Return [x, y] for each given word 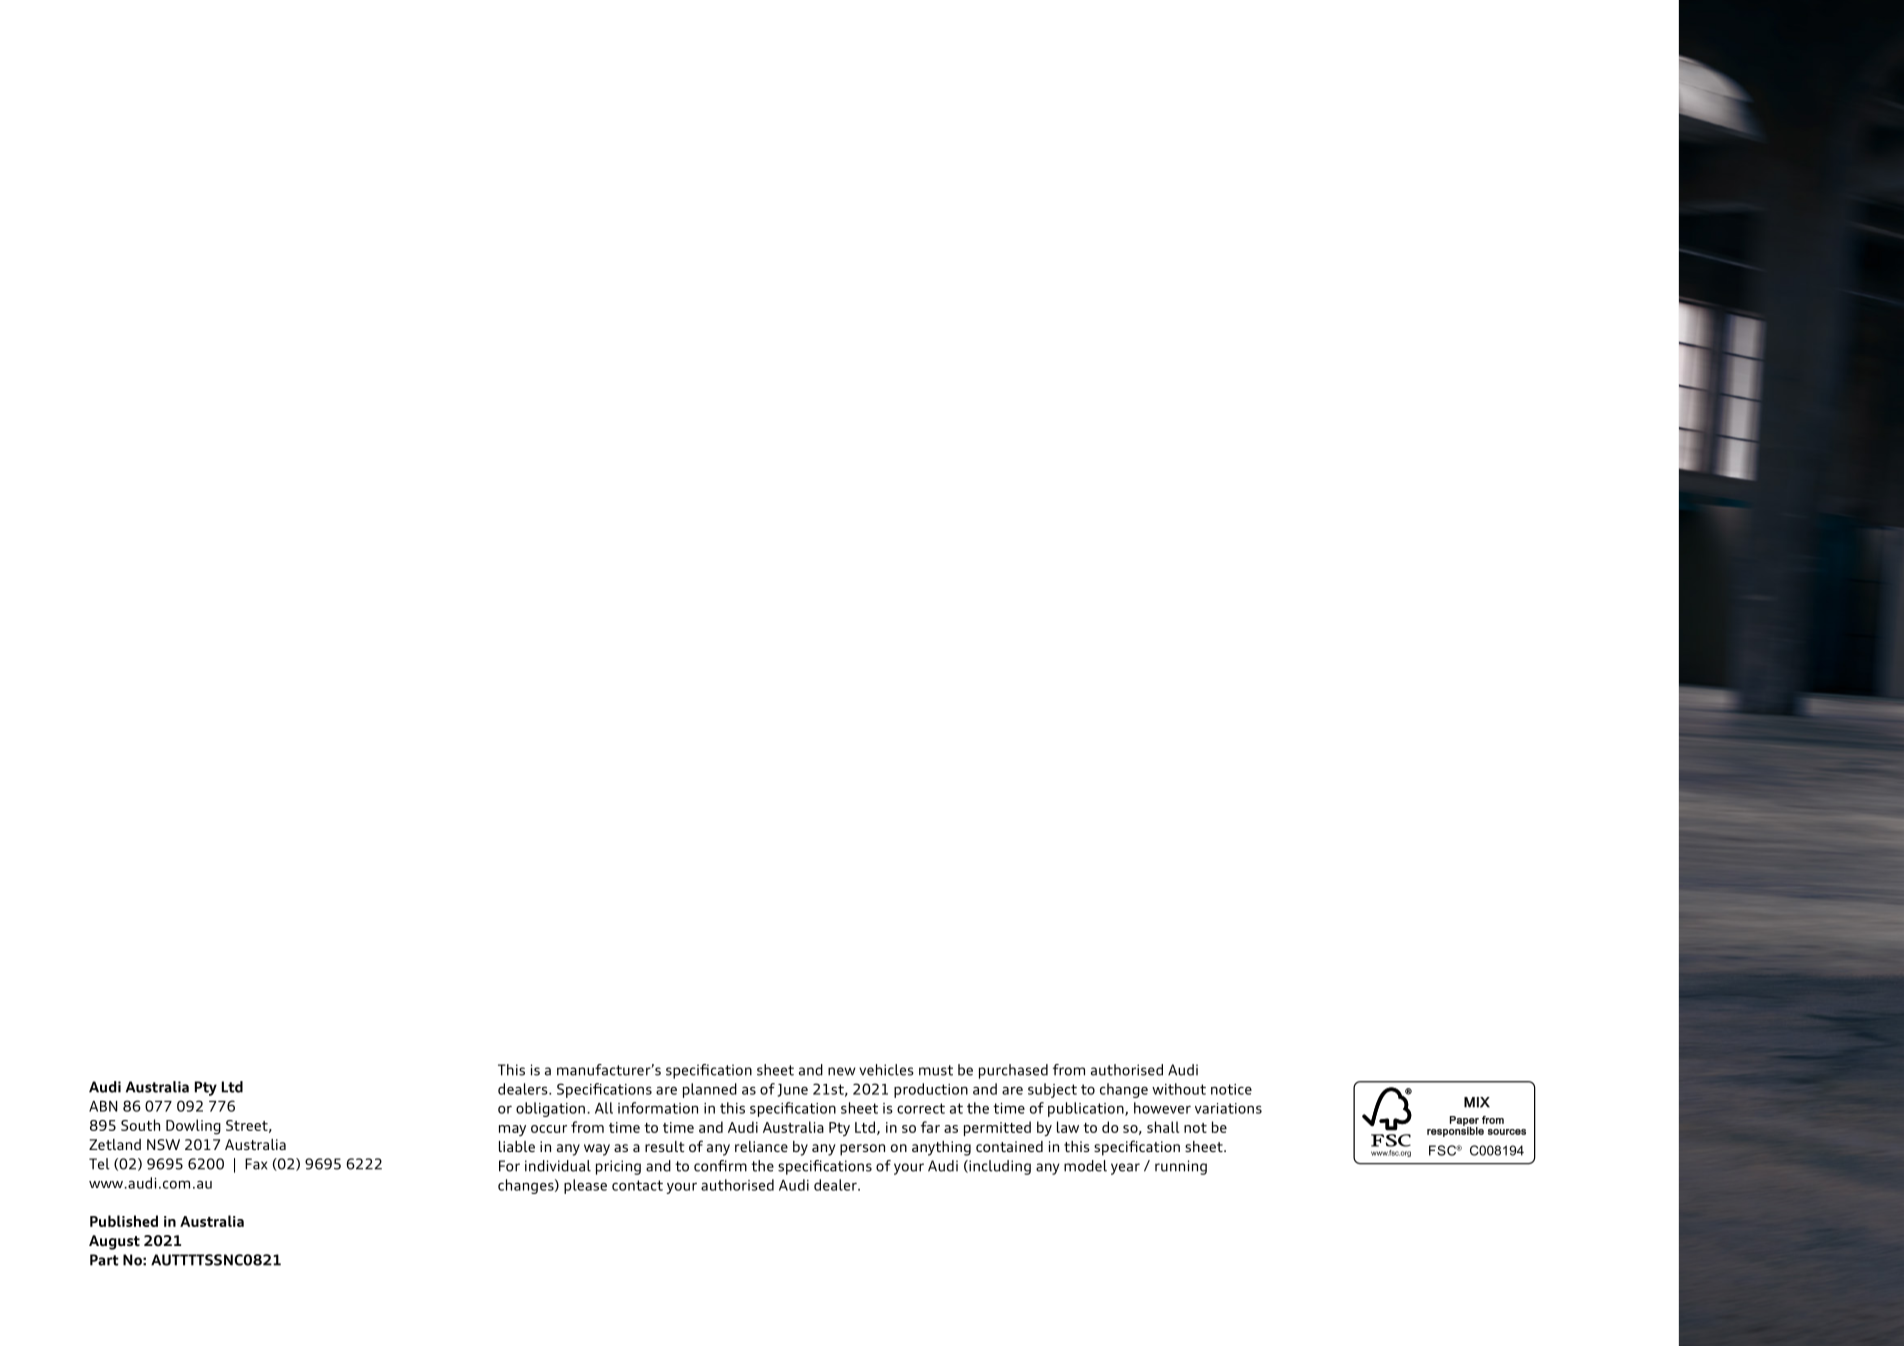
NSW [163, 1144]
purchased [1013, 1071]
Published [124, 1221]
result [664, 1146]
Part [104, 1260]
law [1068, 1127]
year [1125, 1169]
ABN [103, 1106]
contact [637, 1185]
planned [710, 1090]
